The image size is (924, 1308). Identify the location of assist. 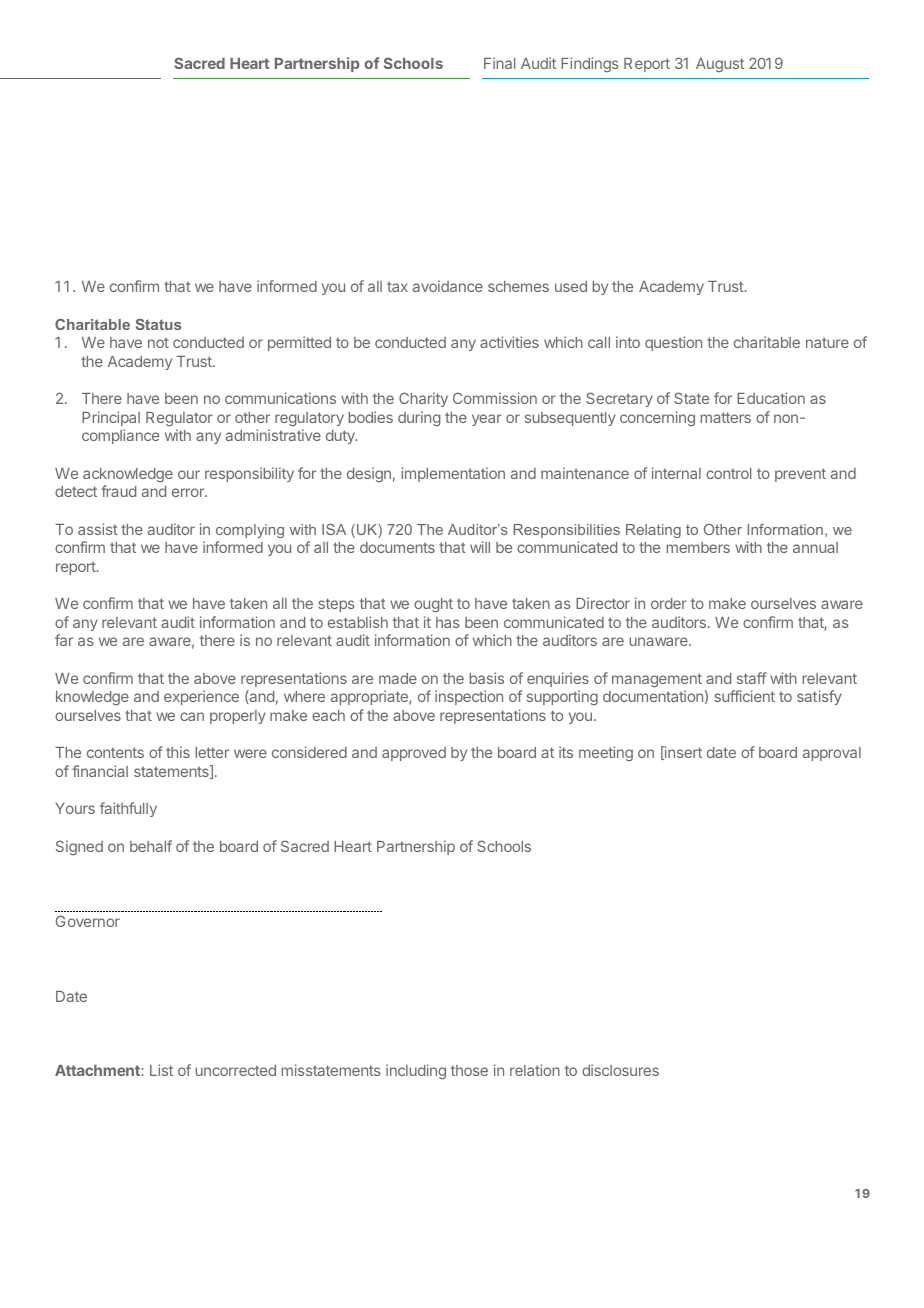
(98, 529).
